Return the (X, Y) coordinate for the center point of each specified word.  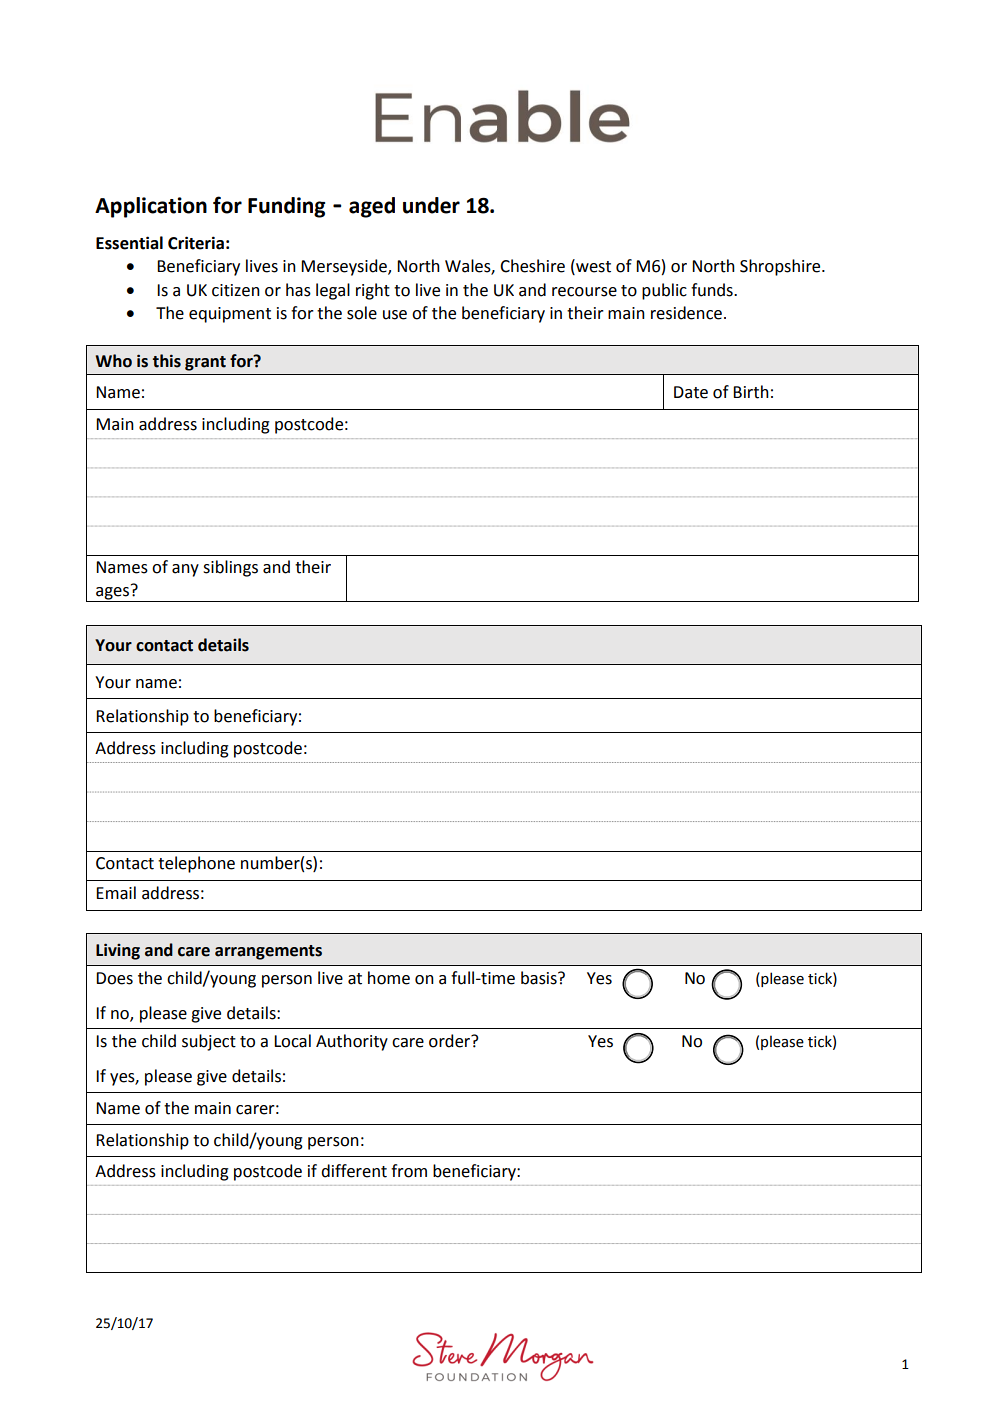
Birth (751, 392)
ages (113, 593)
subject (209, 1042)
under (431, 205)
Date (691, 392)
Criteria (196, 243)
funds (713, 290)
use (395, 315)
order (451, 1041)
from (409, 1171)
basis (540, 978)
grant (205, 363)
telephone (196, 864)
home (389, 978)
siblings (230, 568)
